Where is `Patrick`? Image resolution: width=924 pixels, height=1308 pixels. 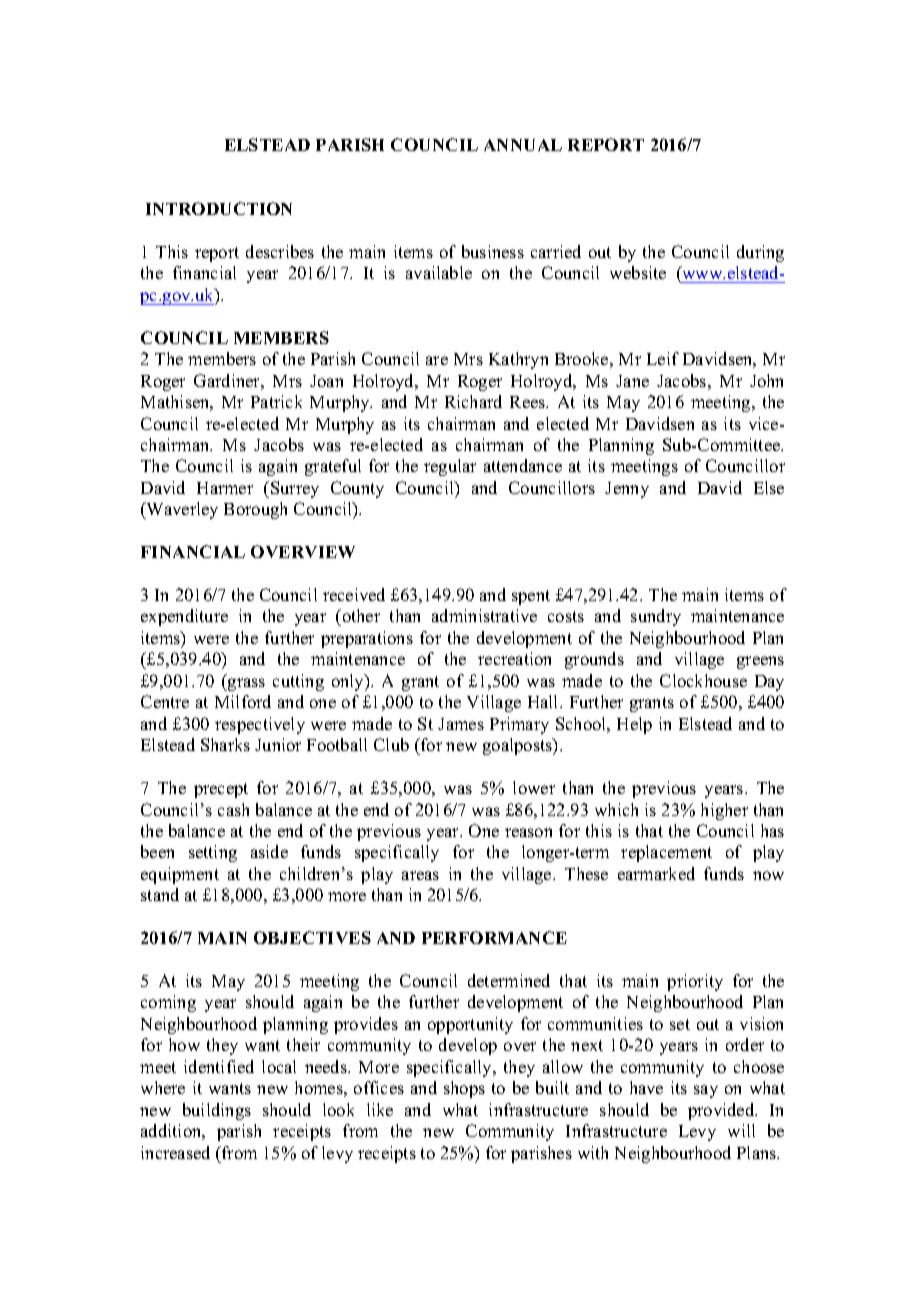 Patrick is located at coordinates (276, 401).
